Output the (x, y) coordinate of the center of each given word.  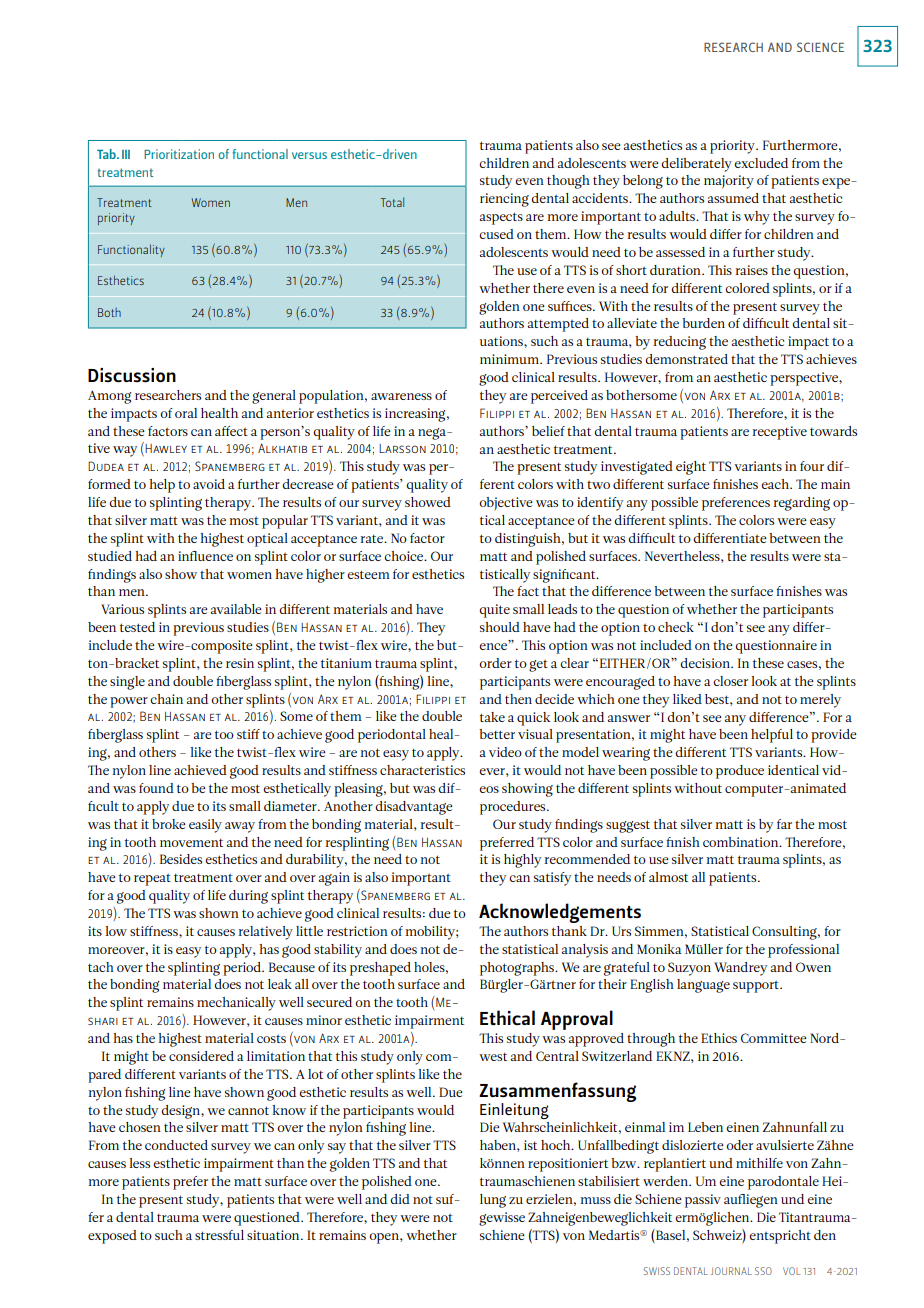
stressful (219, 1235)
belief (548, 431)
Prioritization (179, 154)
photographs (518, 969)
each (776, 484)
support (757, 987)
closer (730, 681)
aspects (501, 218)
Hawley (166, 448)
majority (729, 182)
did (400, 1199)
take (492, 717)
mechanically (236, 1004)
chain (166, 699)
